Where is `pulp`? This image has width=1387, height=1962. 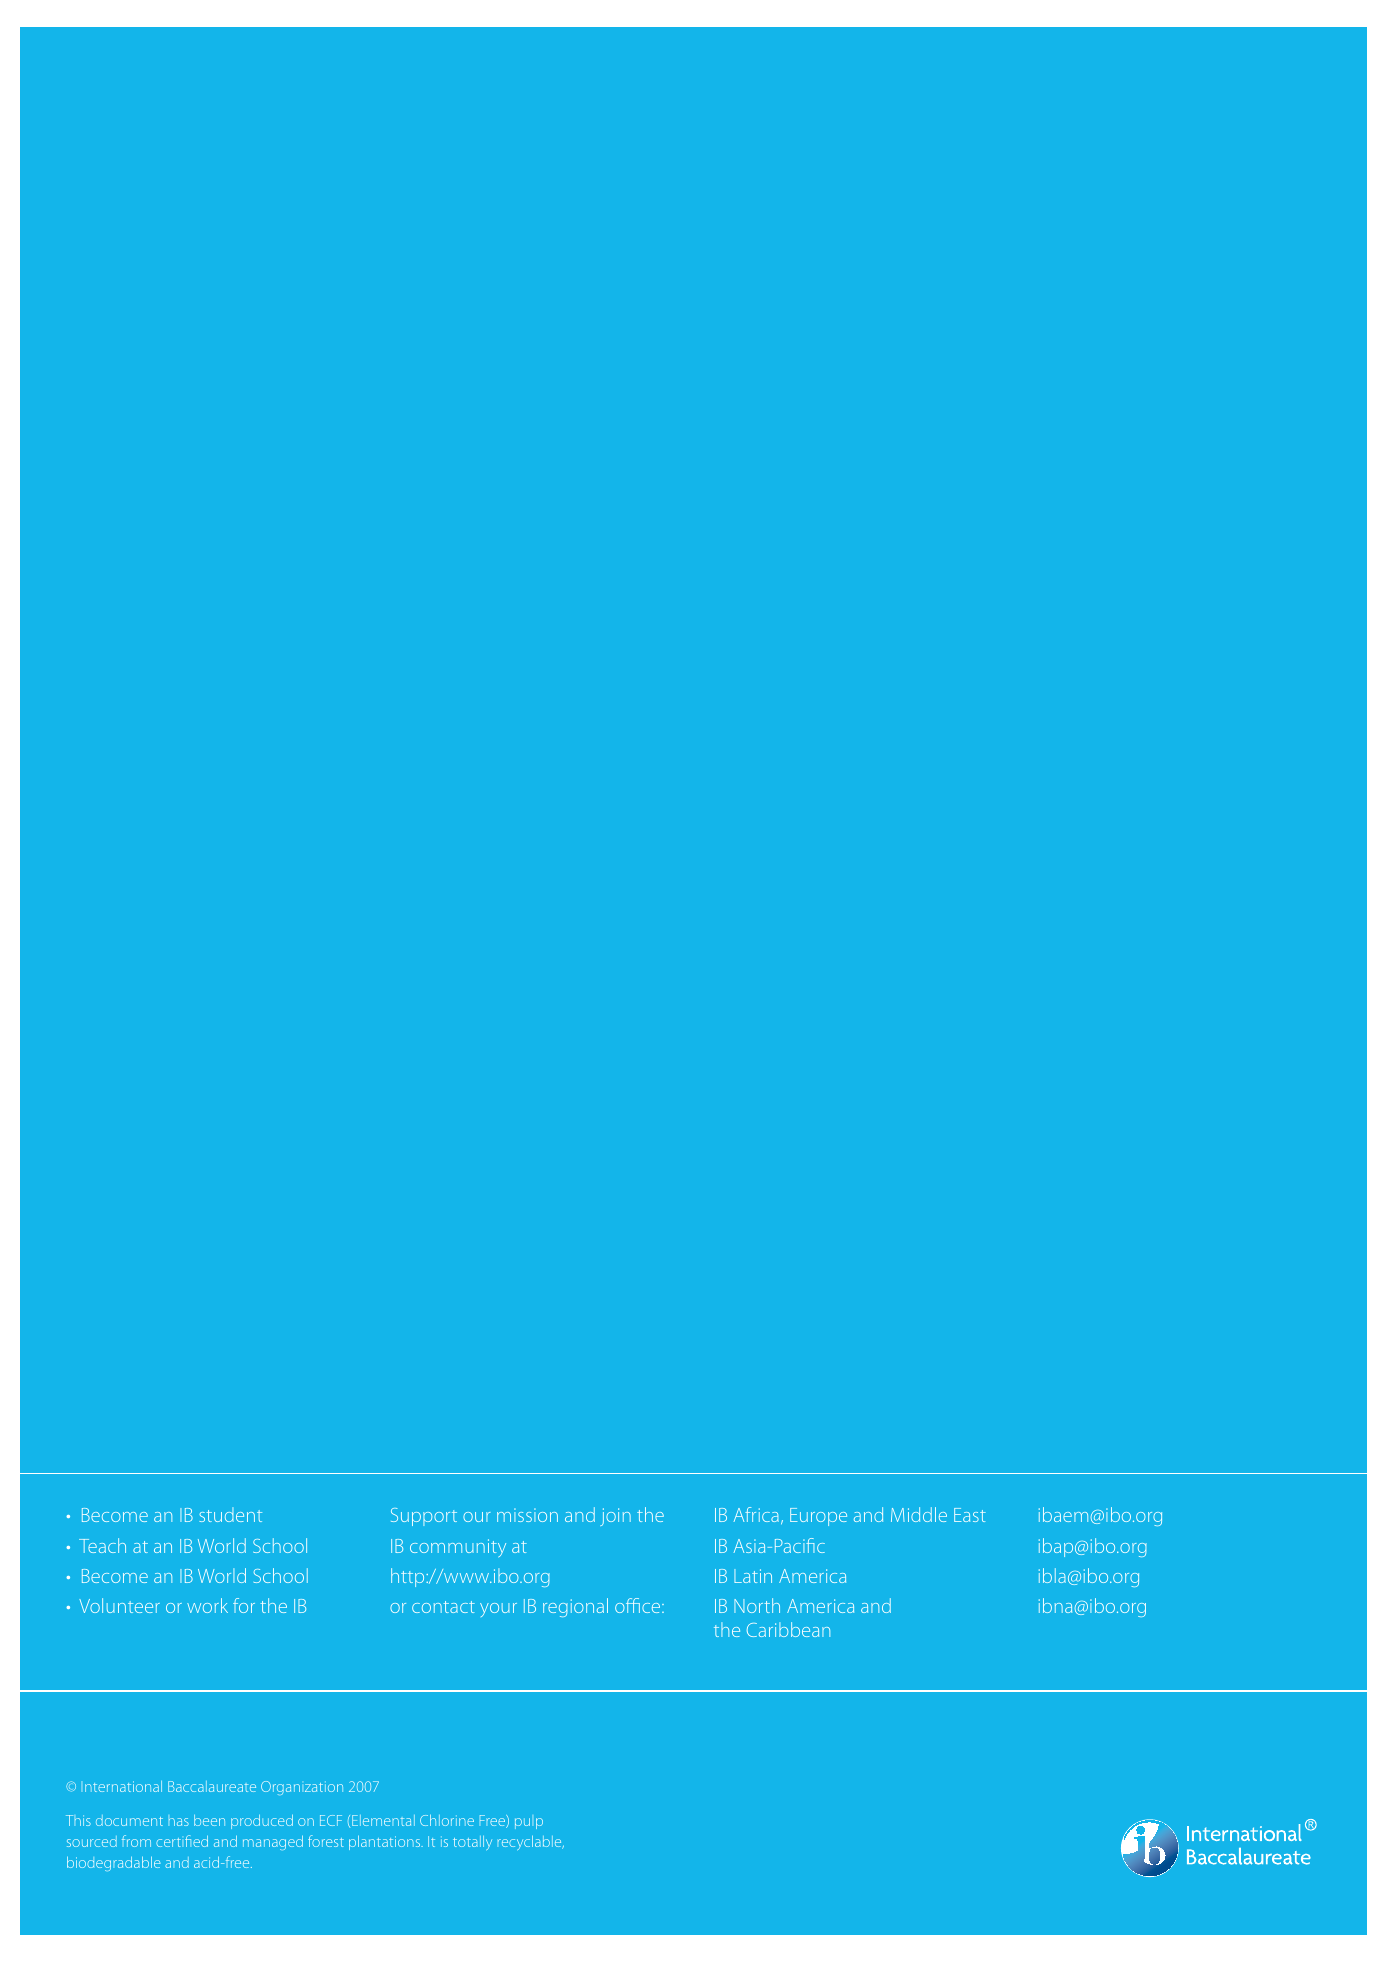 pulp is located at coordinates (529, 1823).
